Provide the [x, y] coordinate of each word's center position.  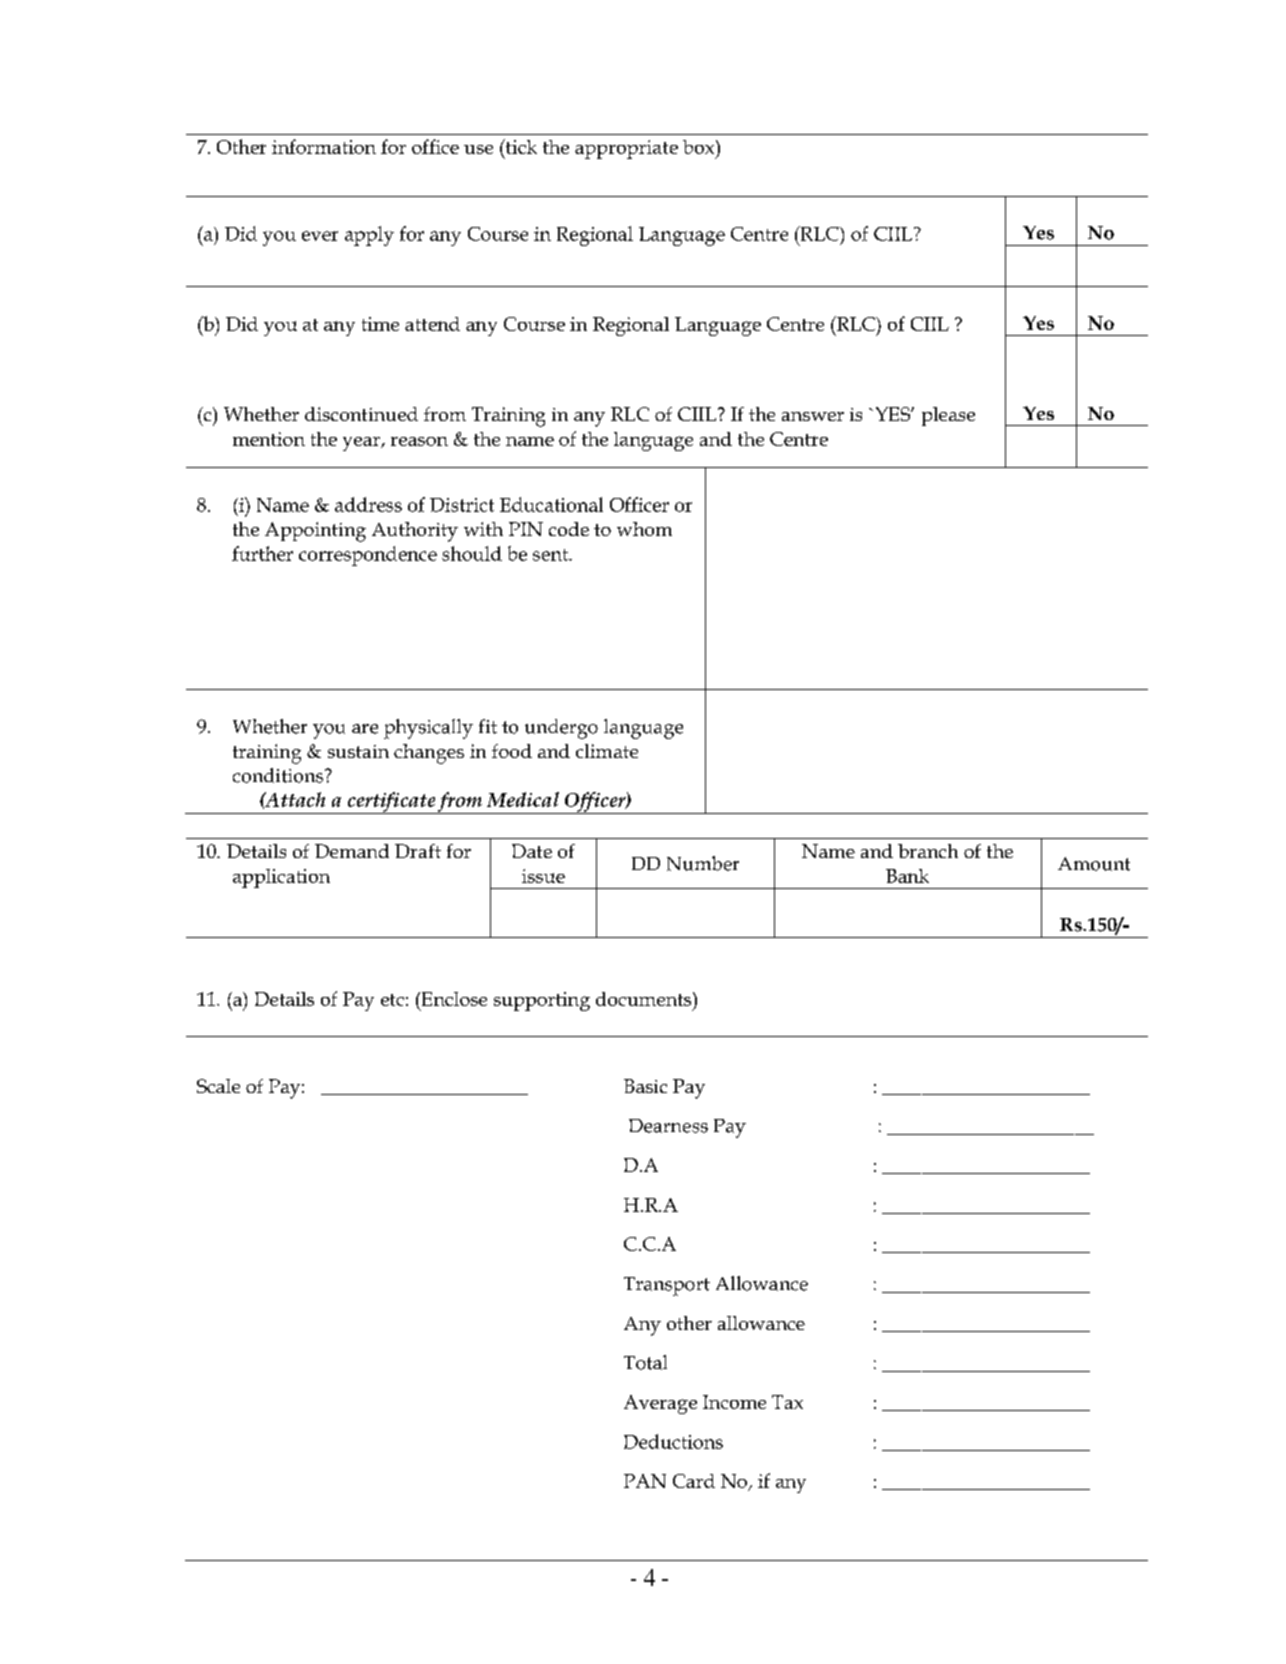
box [700, 147]
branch [928, 851]
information [324, 146]
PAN [645, 1481]
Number [703, 863]
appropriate [626, 149]
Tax [787, 1402]
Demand [352, 851]
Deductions [673, 1441]
